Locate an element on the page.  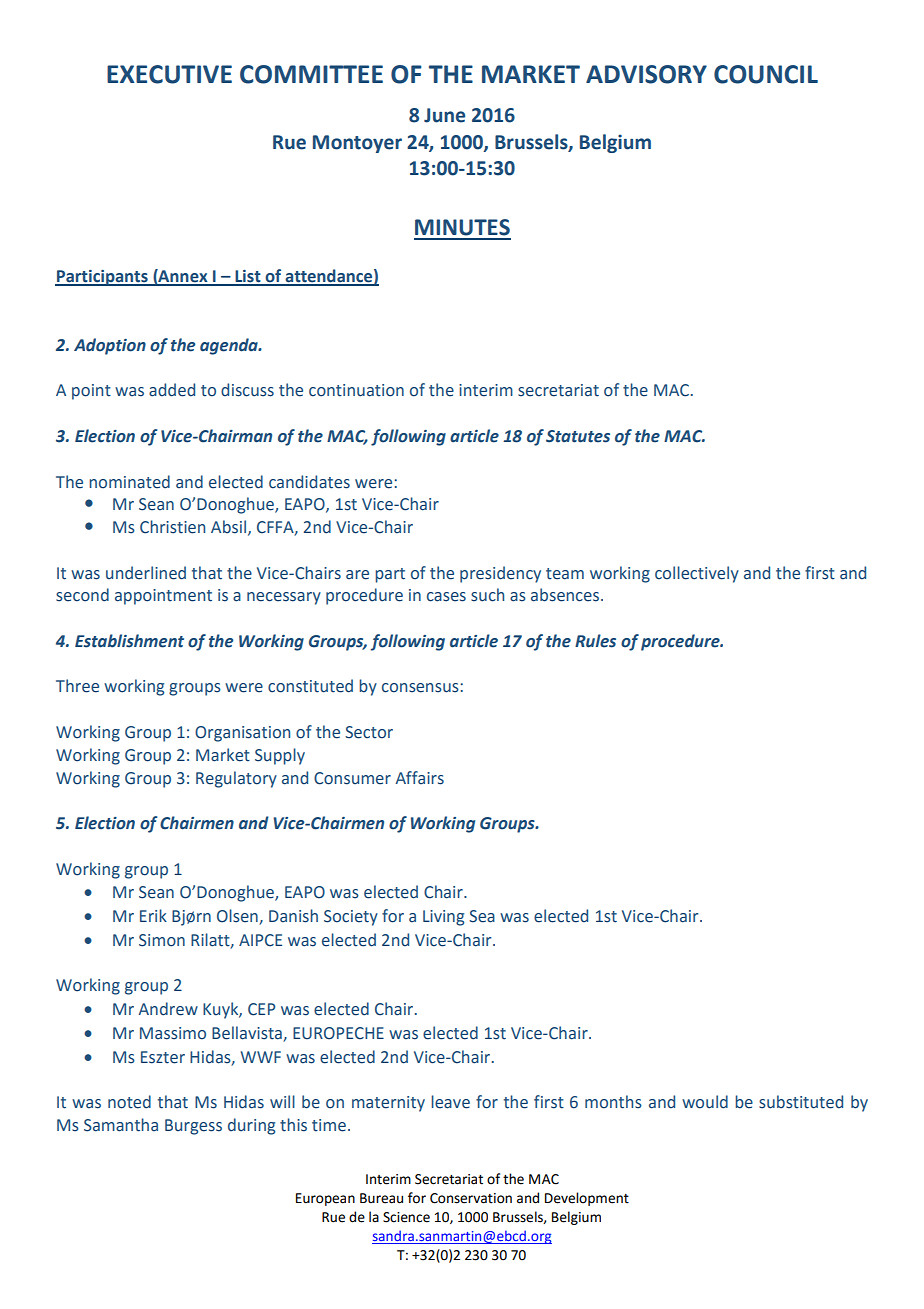
Burgess is located at coordinates (193, 1127).
